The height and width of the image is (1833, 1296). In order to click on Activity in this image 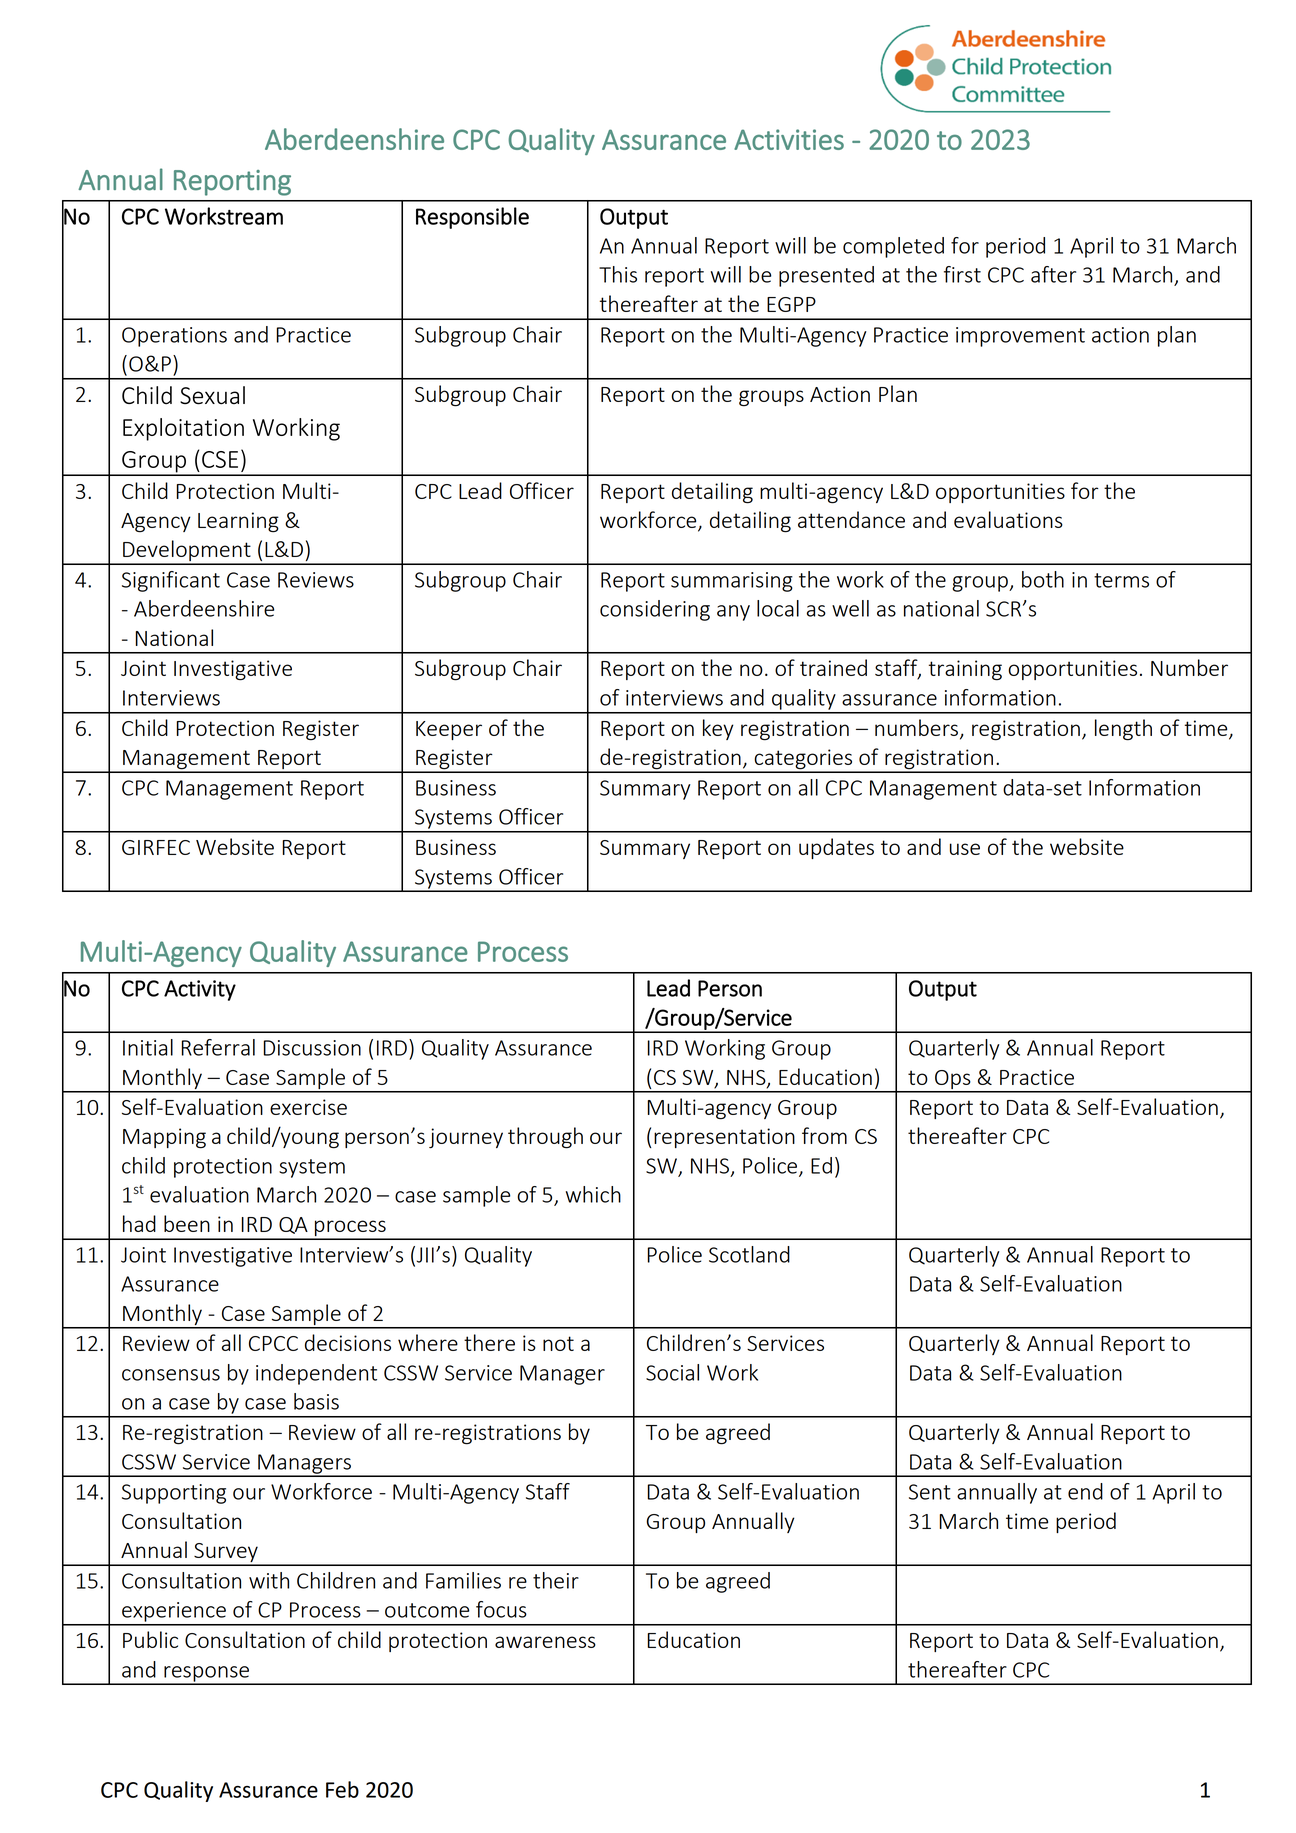, I will do `click(200, 990)`.
